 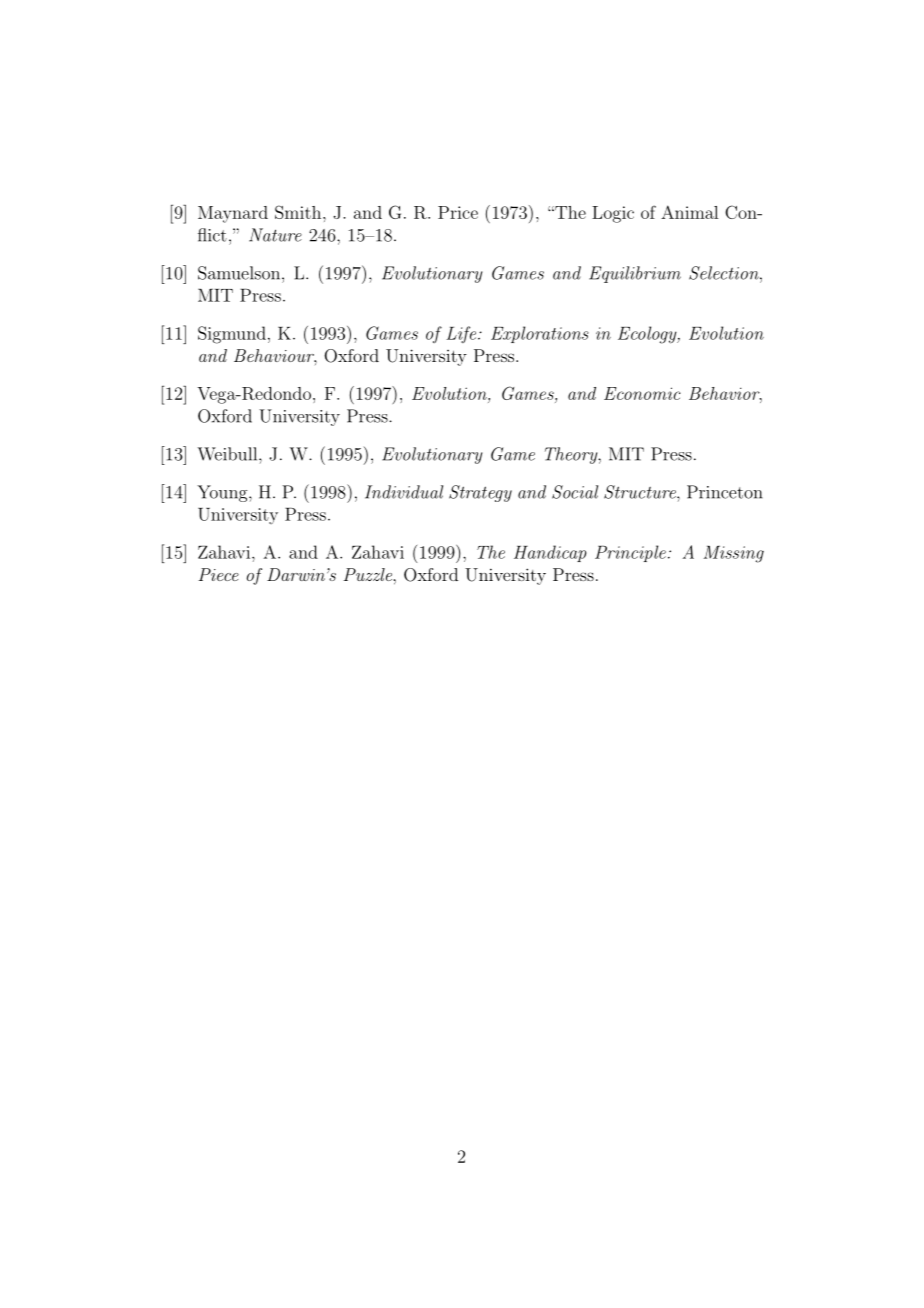 What do you see at coordinates (229, 454) in the screenshot?
I see `Weibull` at bounding box center [229, 454].
